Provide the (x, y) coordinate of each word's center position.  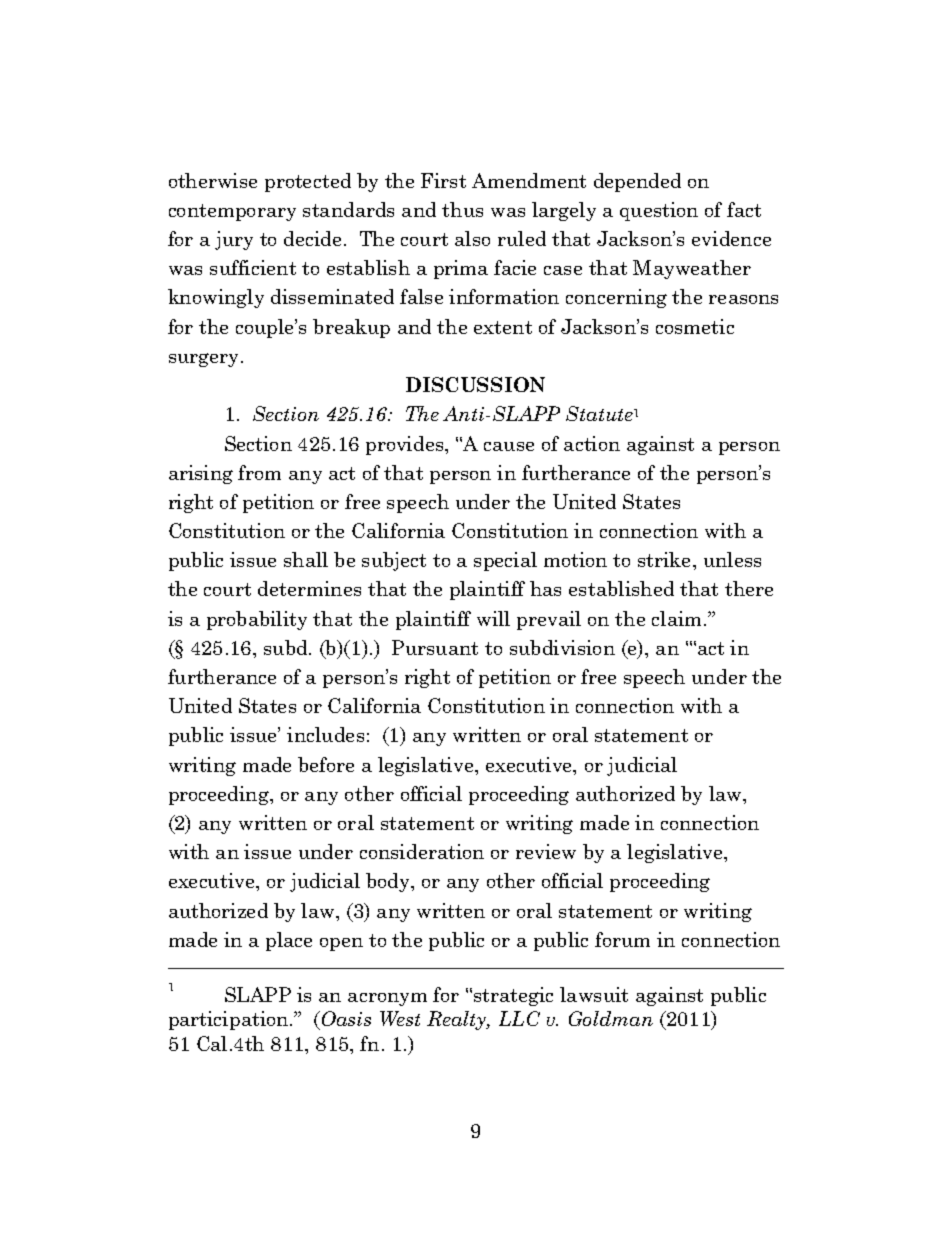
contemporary (232, 212)
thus (462, 209)
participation (230, 1020)
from (259, 472)
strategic (513, 996)
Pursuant (435, 647)
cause (509, 446)
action (592, 443)
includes (325, 734)
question (659, 211)
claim (678, 618)
